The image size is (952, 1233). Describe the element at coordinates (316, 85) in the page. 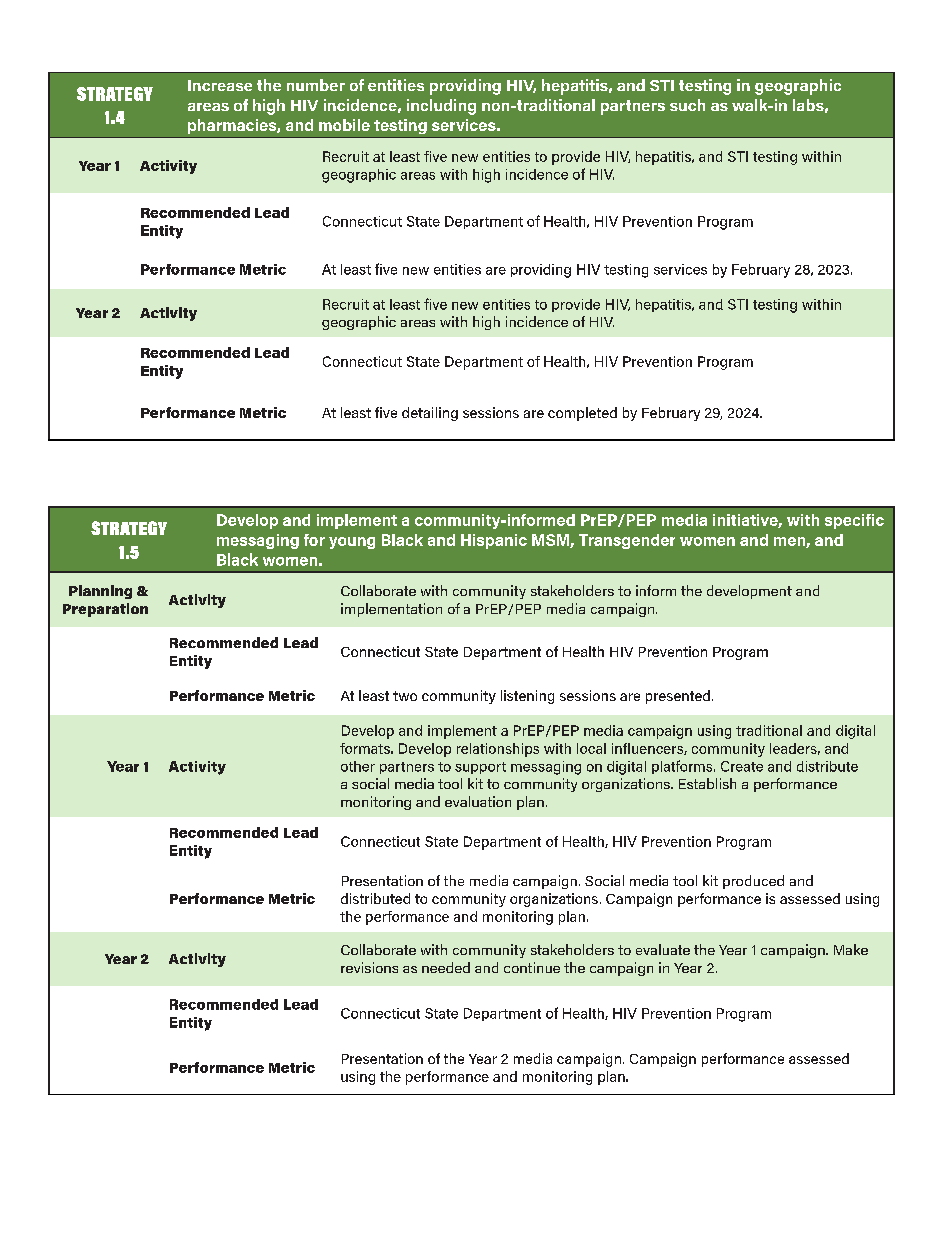

I see `number` at that location.
